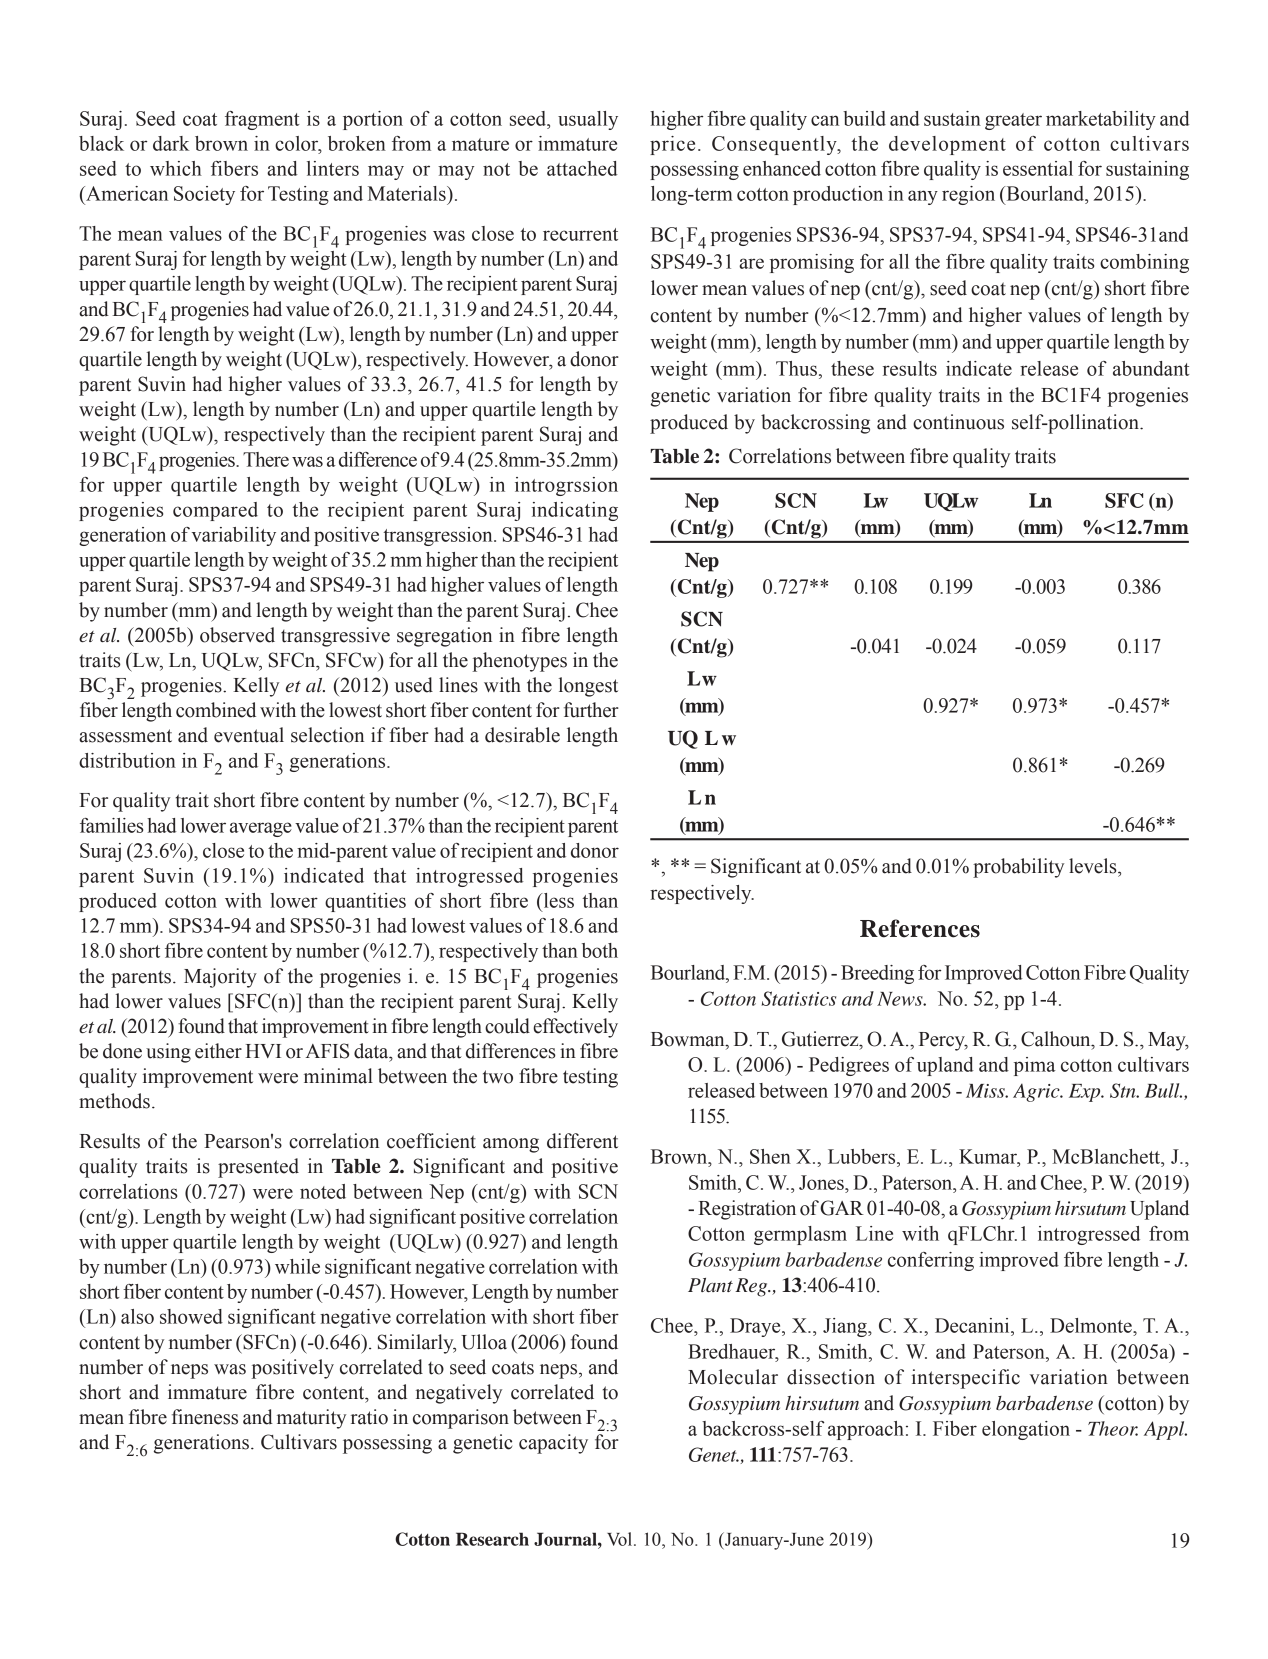 The height and width of the screenshot is (1659, 1268). Describe the element at coordinates (1018, 868) in the screenshot. I see `probability` at that location.
